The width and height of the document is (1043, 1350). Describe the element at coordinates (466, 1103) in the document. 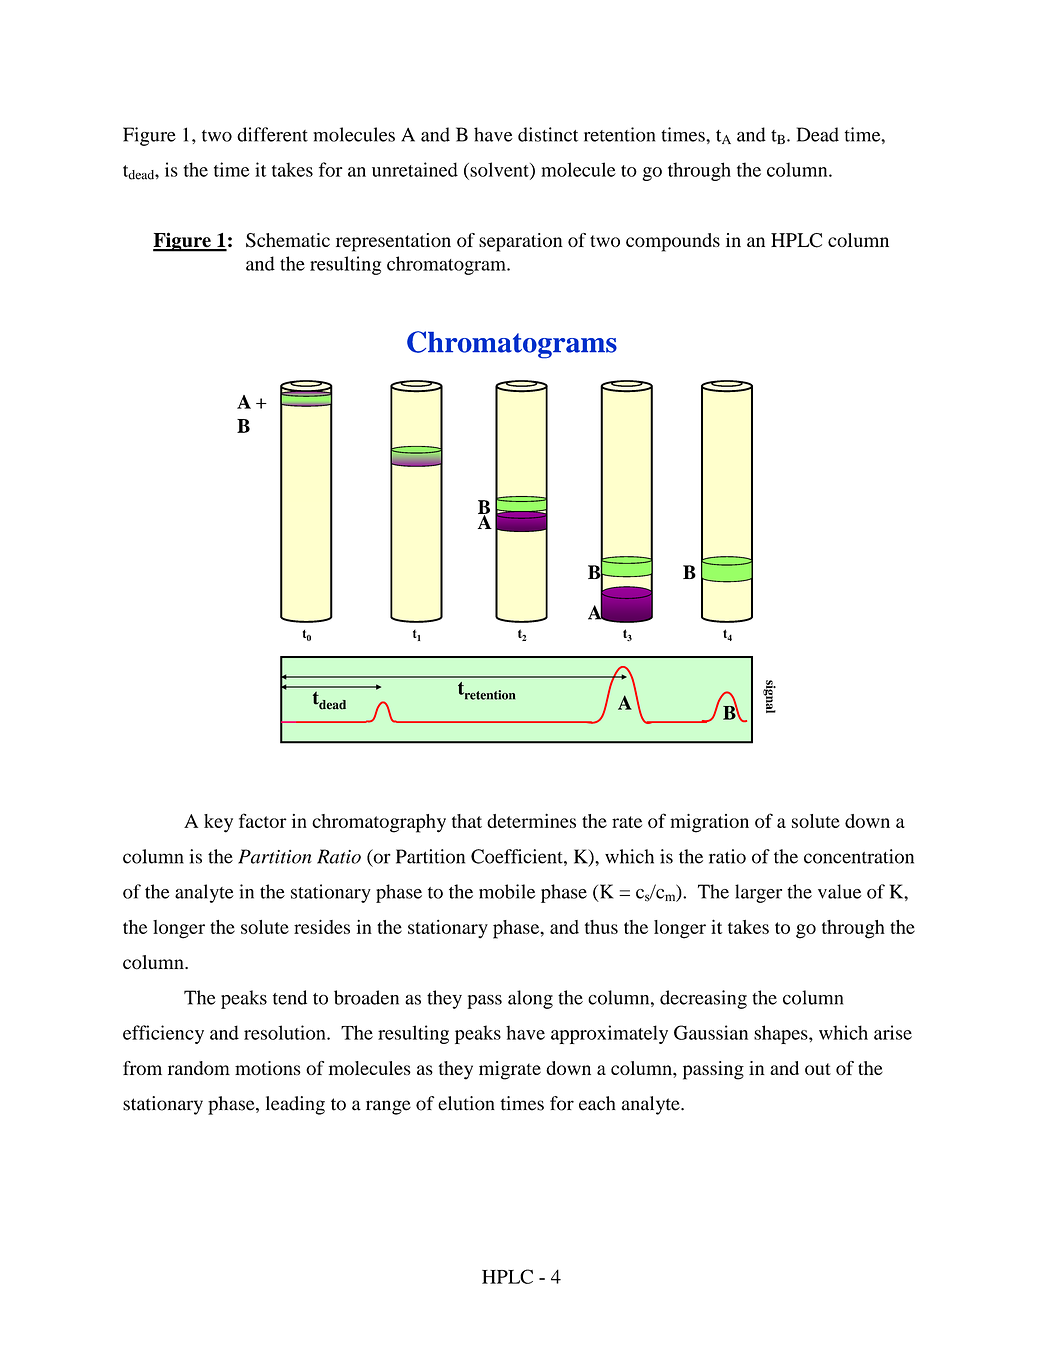

I see `elution` at that location.
